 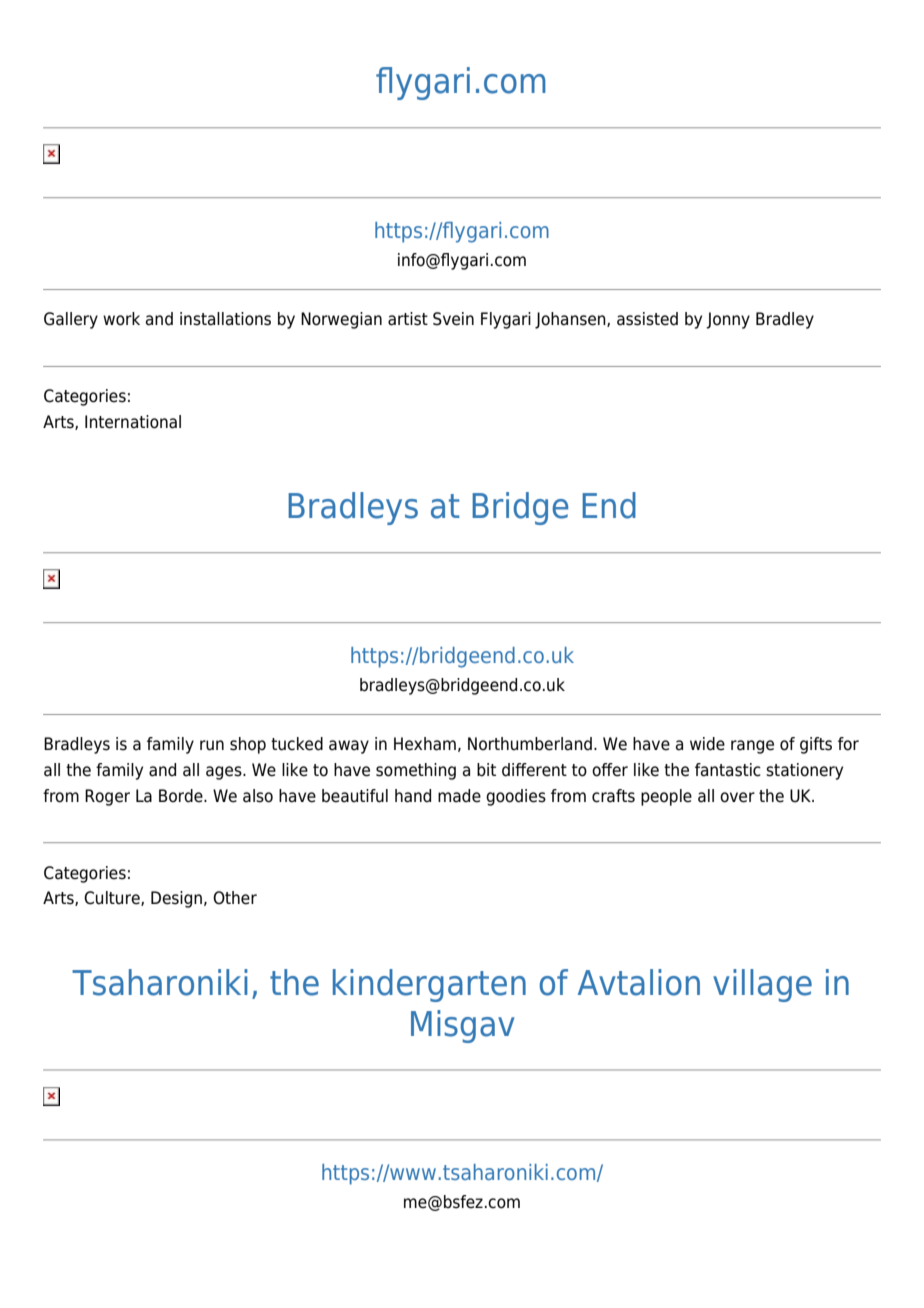 What do you see at coordinates (459, 796) in the screenshot?
I see `made` at bounding box center [459, 796].
